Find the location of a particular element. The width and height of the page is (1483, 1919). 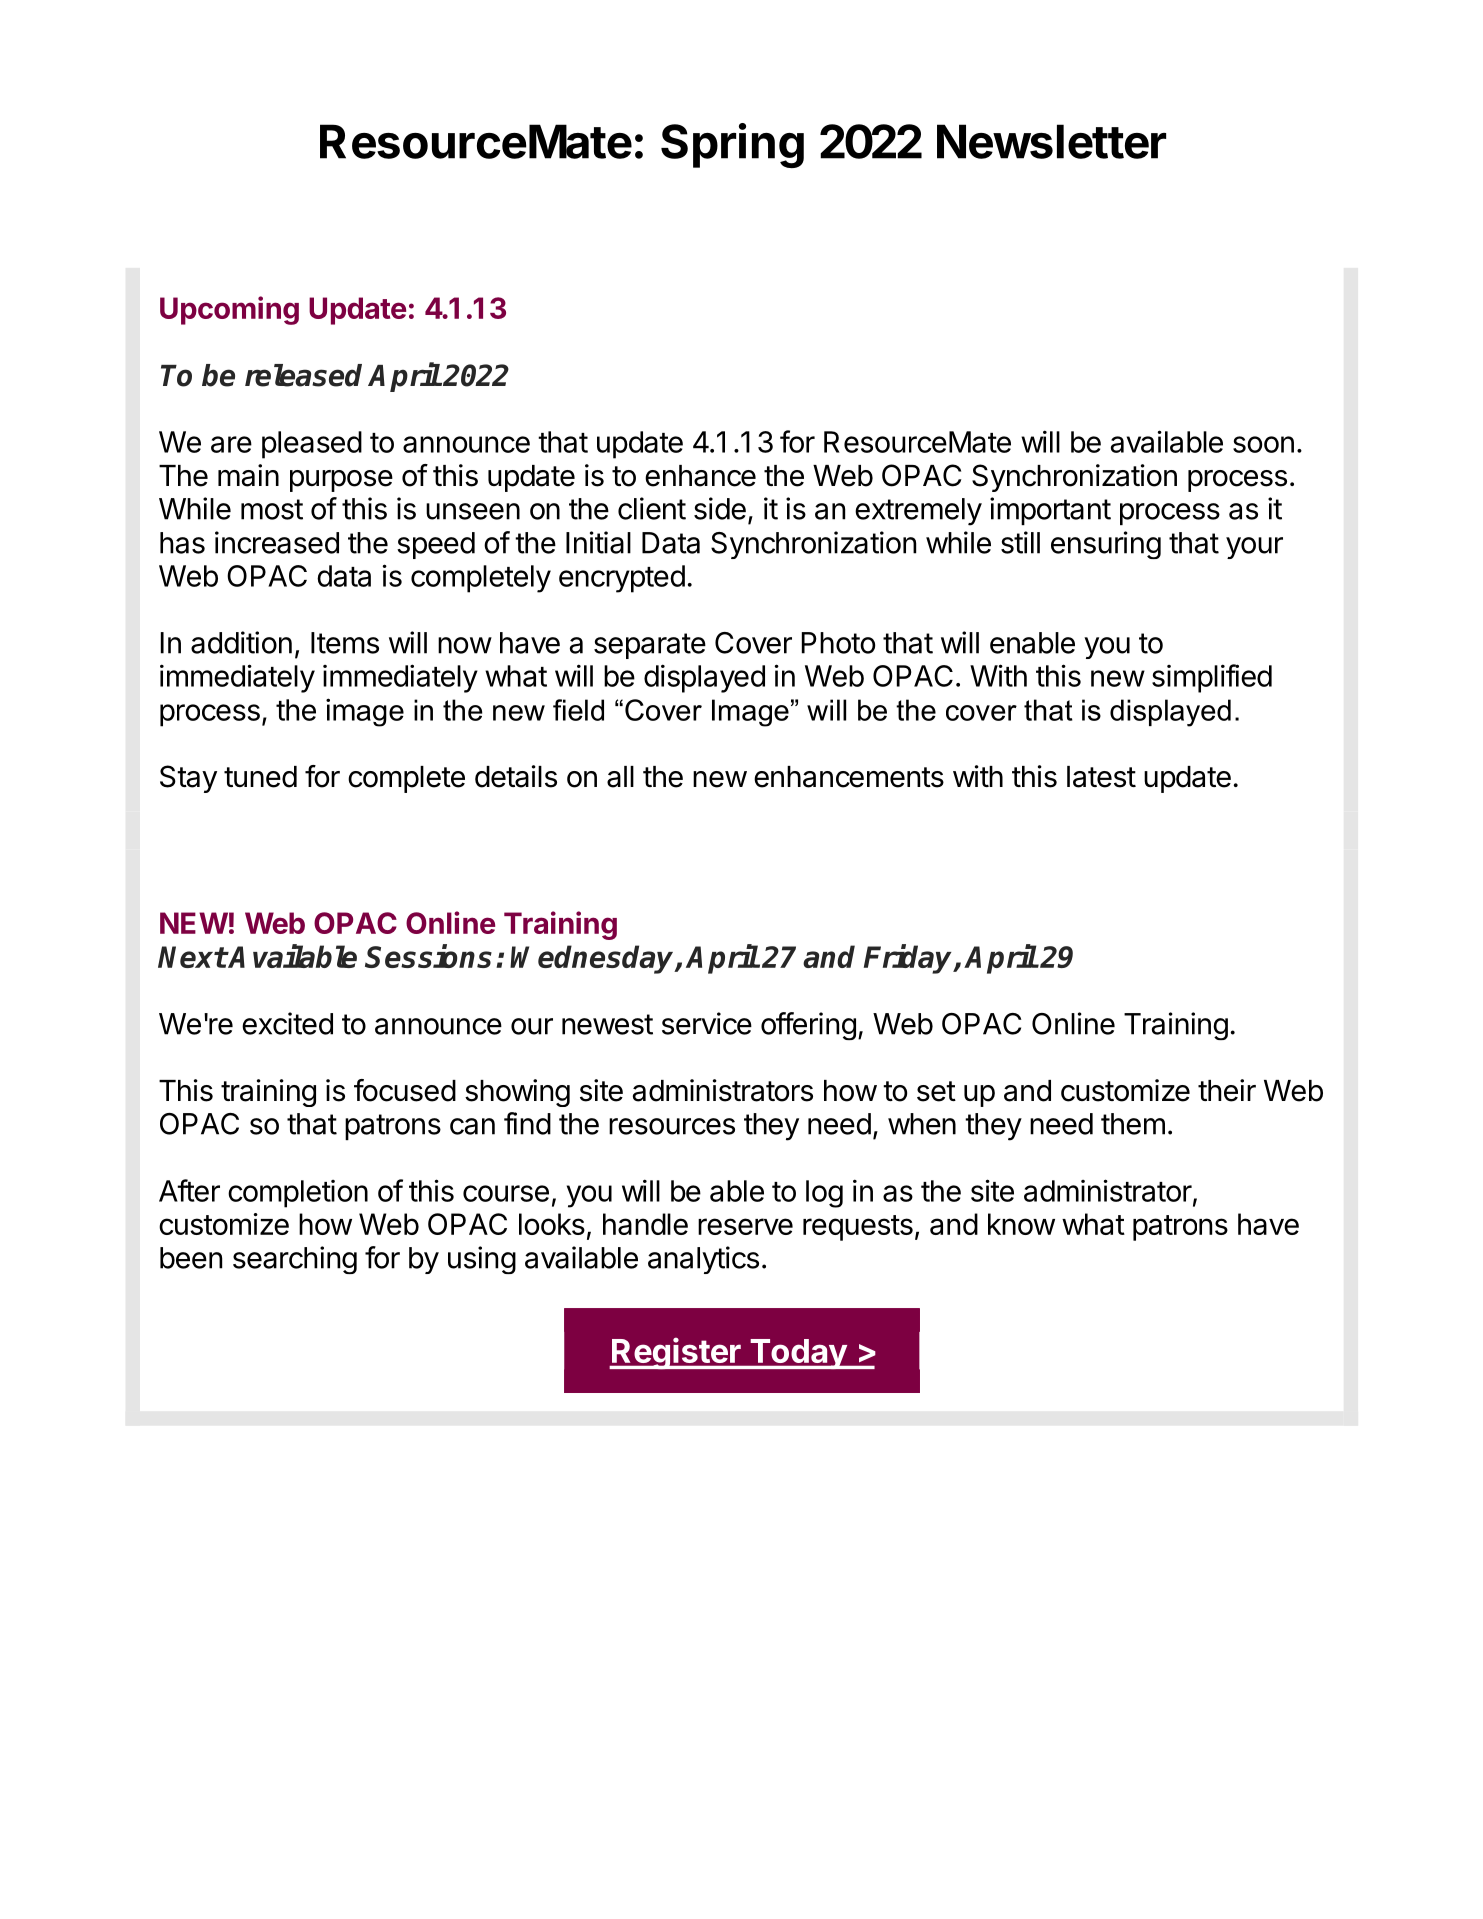

searching is located at coordinates (295, 1260).
